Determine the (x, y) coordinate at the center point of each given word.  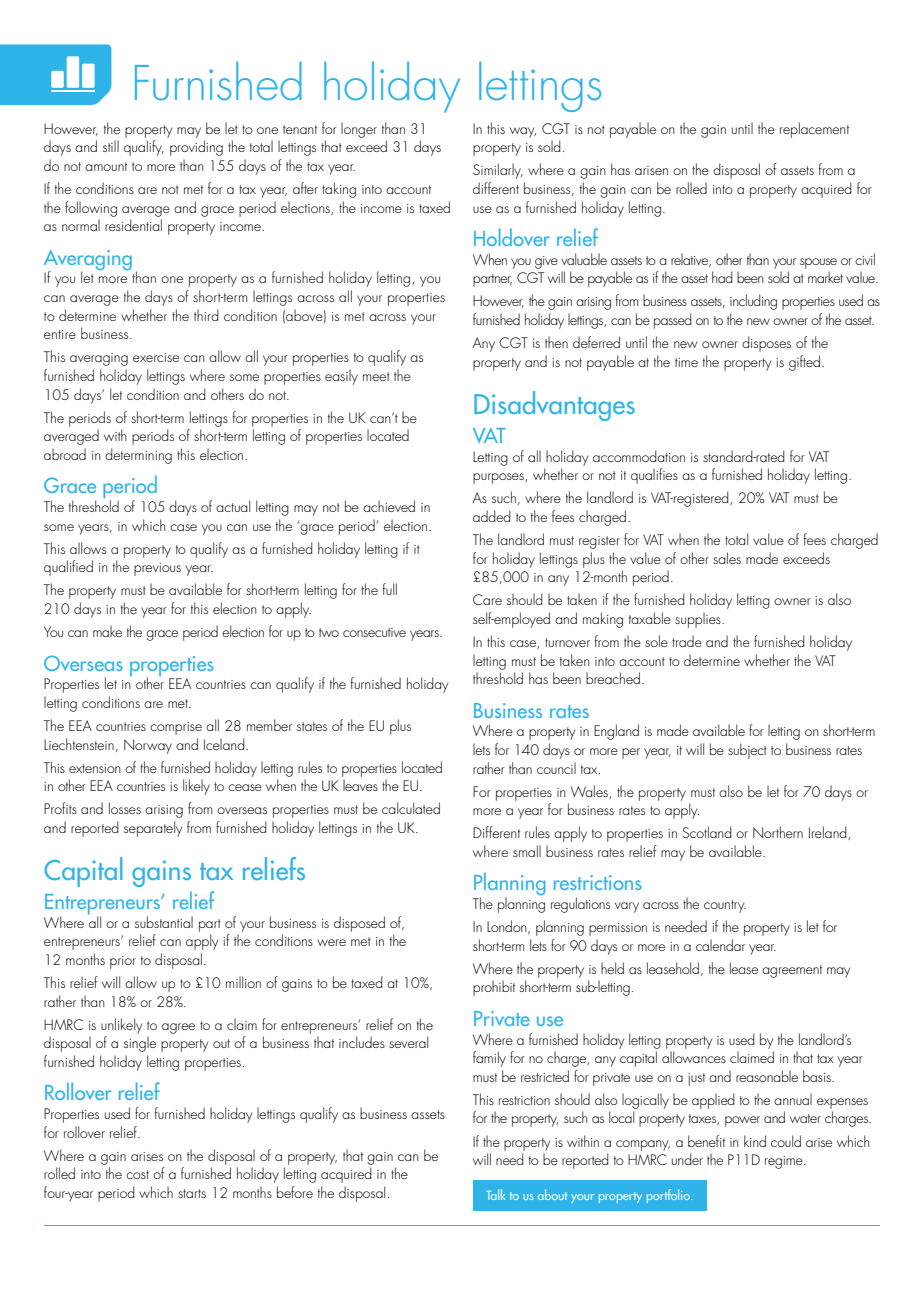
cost (137, 1174)
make (107, 631)
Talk (496, 1194)
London (508, 927)
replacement (814, 130)
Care (487, 599)
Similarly (498, 171)
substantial (164, 922)
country (725, 906)
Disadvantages (554, 406)
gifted (806, 363)
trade (687, 641)
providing (196, 148)
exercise (156, 357)
